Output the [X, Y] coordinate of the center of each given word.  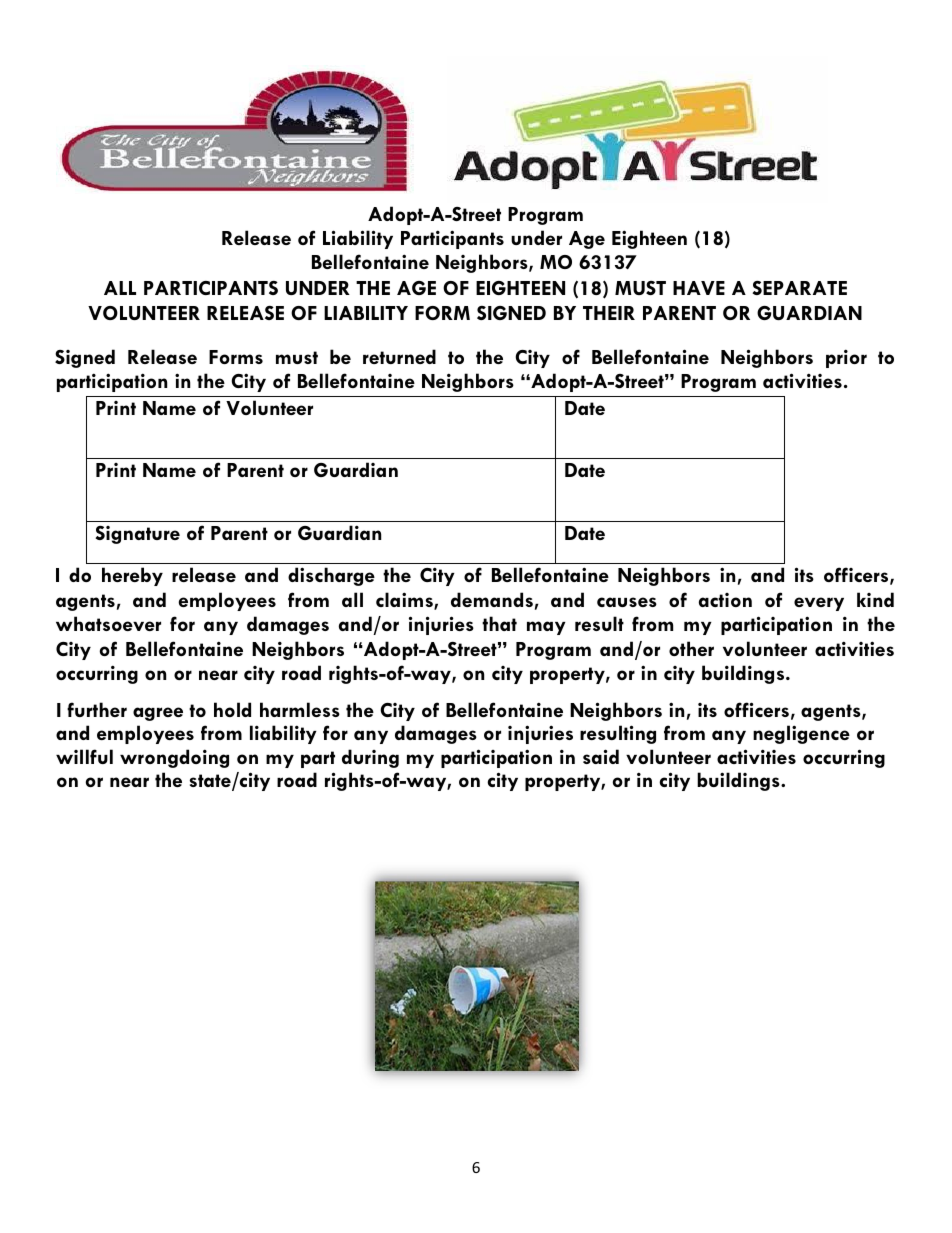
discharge [331, 576]
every [819, 604]
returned [399, 356]
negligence [801, 734]
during [370, 758]
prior [846, 358]
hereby [132, 576]
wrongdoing [174, 758]
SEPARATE [800, 288]
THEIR [609, 313]
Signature [138, 535]
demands [492, 599]
